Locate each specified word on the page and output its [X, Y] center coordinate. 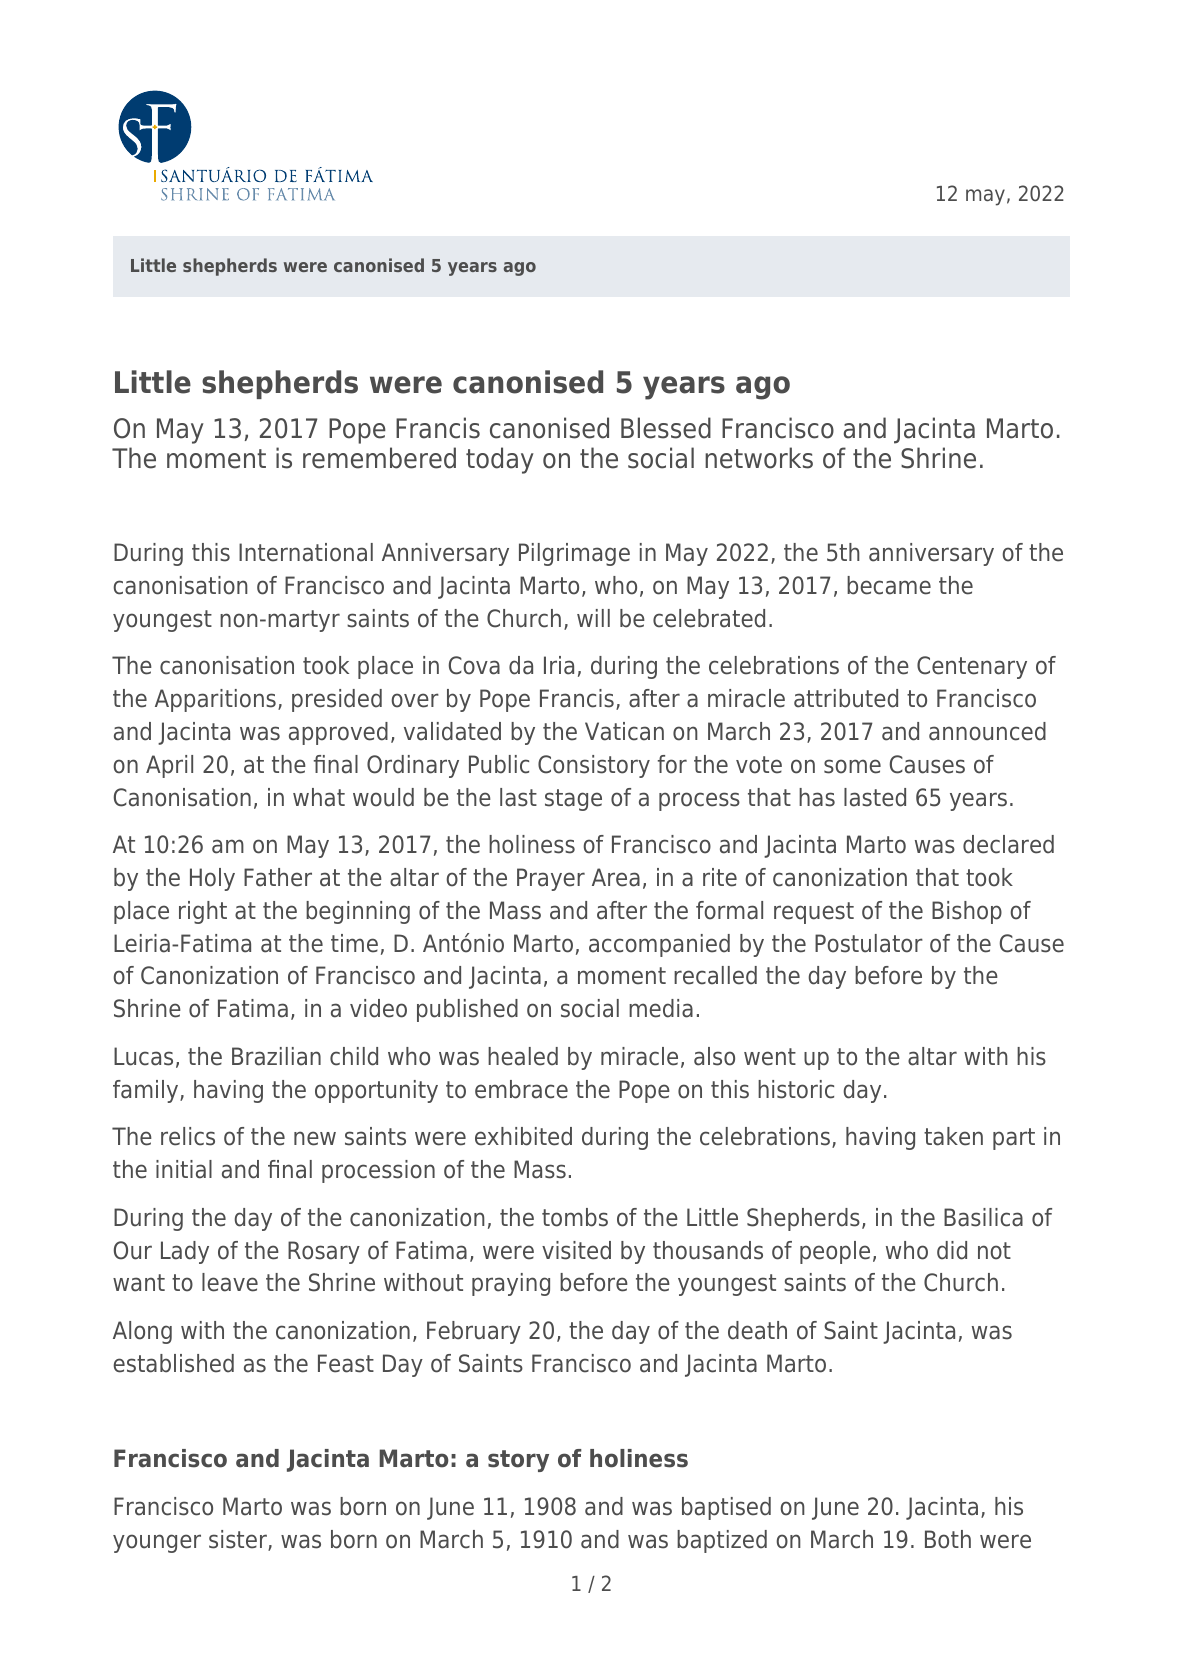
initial [184, 1169]
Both [948, 1539]
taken [953, 1136]
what [319, 797]
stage [573, 800]
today [500, 460]
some [852, 766]
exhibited [523, 1136]
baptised [726, 1508]
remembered [379, 458]
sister [239, 1540]
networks [759, 458]
